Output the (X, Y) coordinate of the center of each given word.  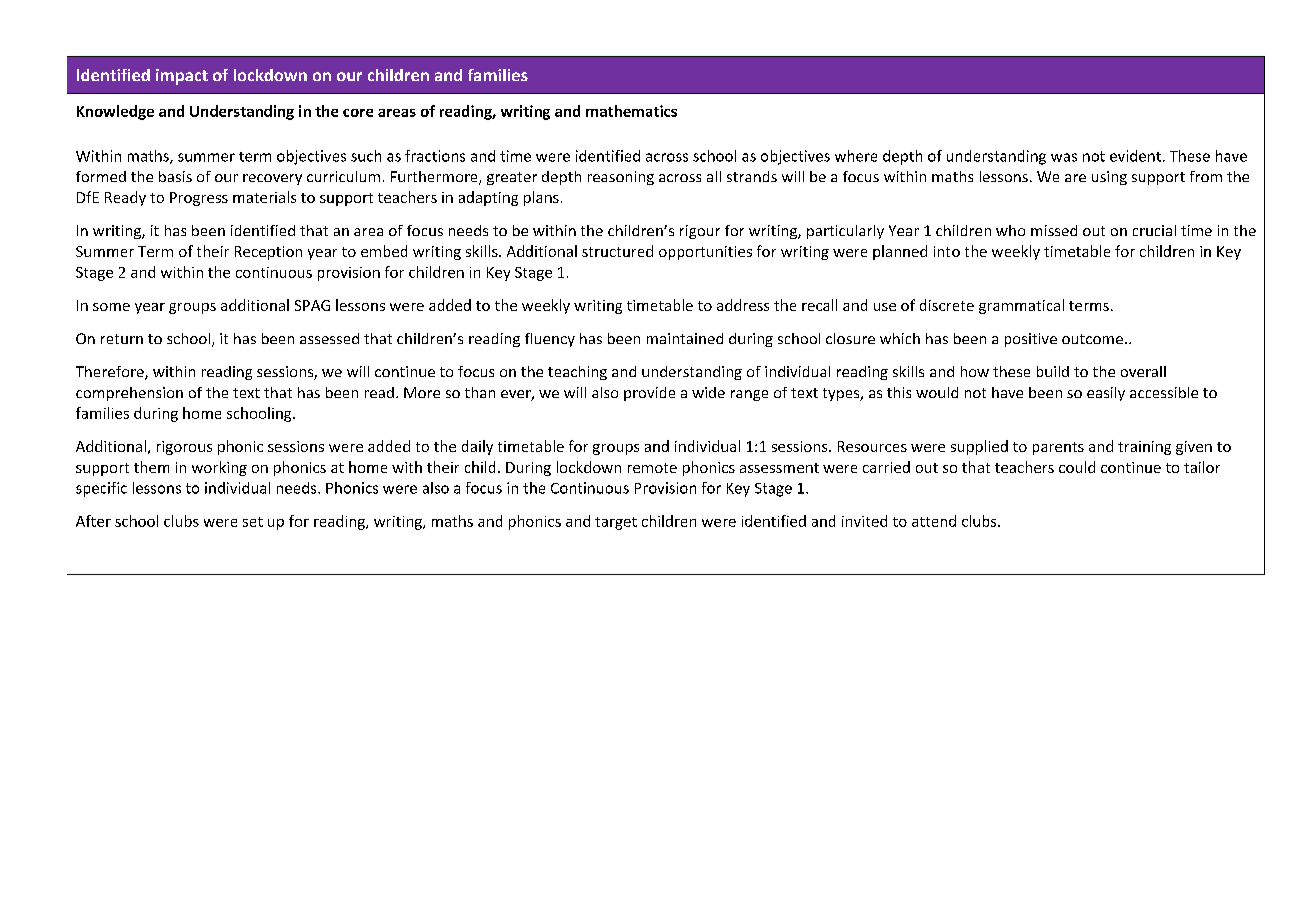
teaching (577, 373)
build (1053, 371)
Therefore (111, 373)
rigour (700, 232)
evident (1137, 156)
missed (1054, 230)
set (253, 522)
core (358, 113)
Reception (268, 253)
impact (182, 77)
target (616, 523)
